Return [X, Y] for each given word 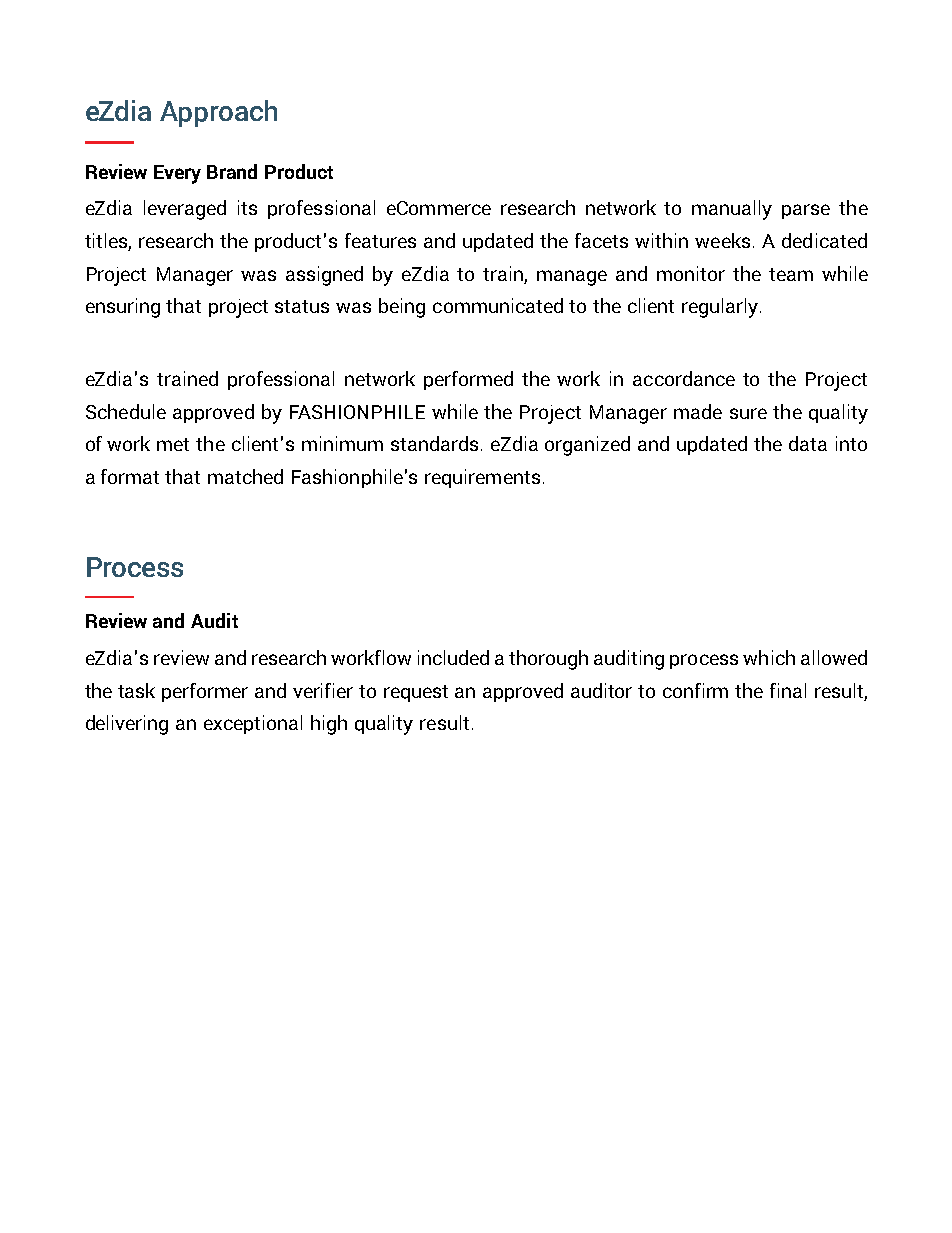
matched [245, 476]
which [769, 657]
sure [748, 413]
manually [732, 210]
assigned [324, 276]
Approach [218, 113]
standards [434, 443]
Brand [232, 171]
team [791, 274]
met [173, 444]
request [416, 693]
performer [205, 692]
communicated [498, 305]
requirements [482, 478]
